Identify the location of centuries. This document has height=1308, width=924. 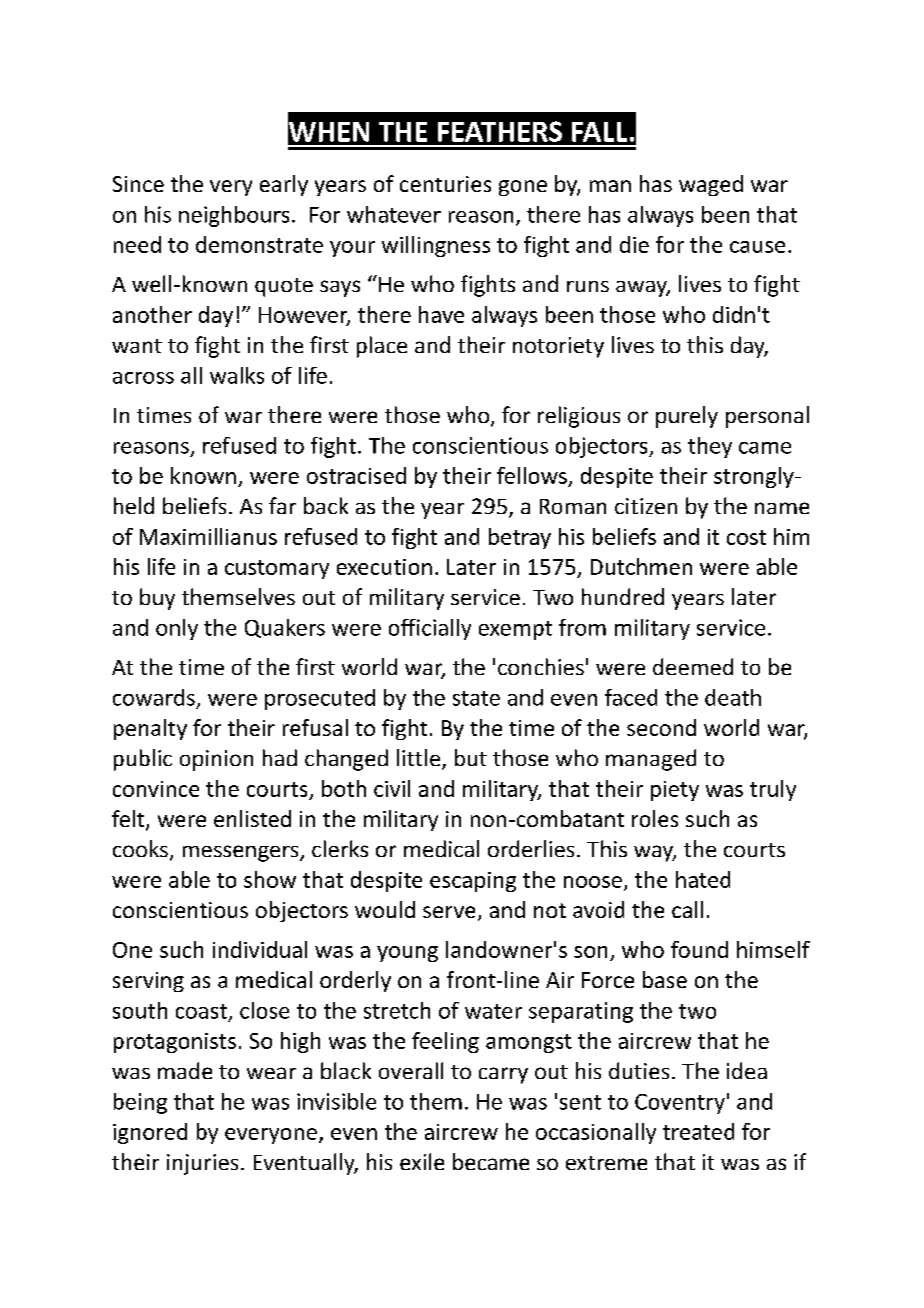
(445, 184).
